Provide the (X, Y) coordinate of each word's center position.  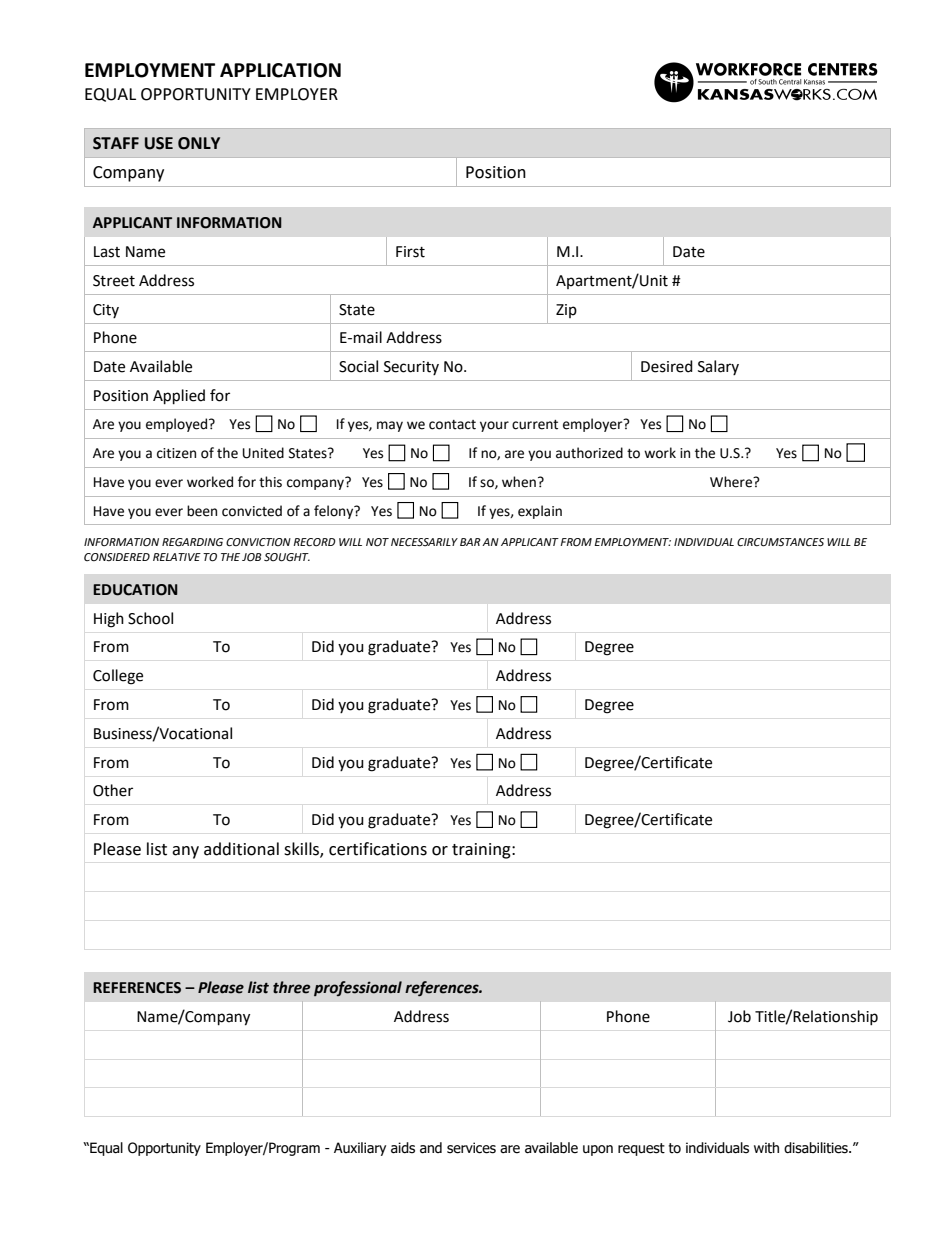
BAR (470, 542)
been (202, 511)
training (482, 851)
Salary (718, 367)
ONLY (199, 143)
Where (732, 482)
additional (241, 849)
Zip (566, 311)
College (118, 677)
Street (114, 281)
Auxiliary (360, 1149)
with (766, 1148)
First (410, 252)
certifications (378, 849)
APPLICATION (280, 70)
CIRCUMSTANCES (780, 542)
